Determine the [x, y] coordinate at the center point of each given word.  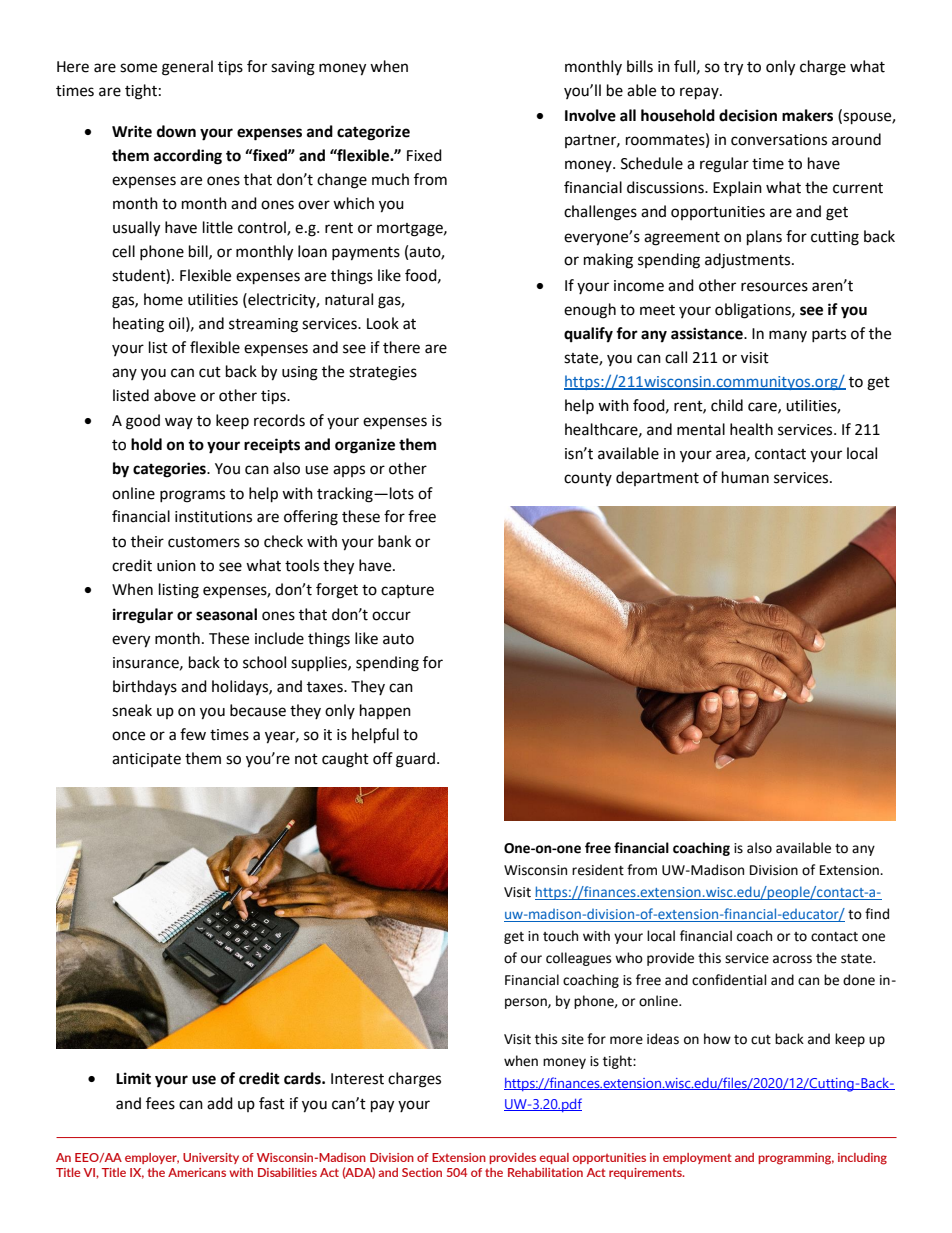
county [588, 479]
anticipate [146, 760]
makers [807, 115]
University [211, 1158]
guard [415, 760]
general [187, 68]
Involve [590, 115]
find [877, 914]
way [179, 423]
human [745, 477]
